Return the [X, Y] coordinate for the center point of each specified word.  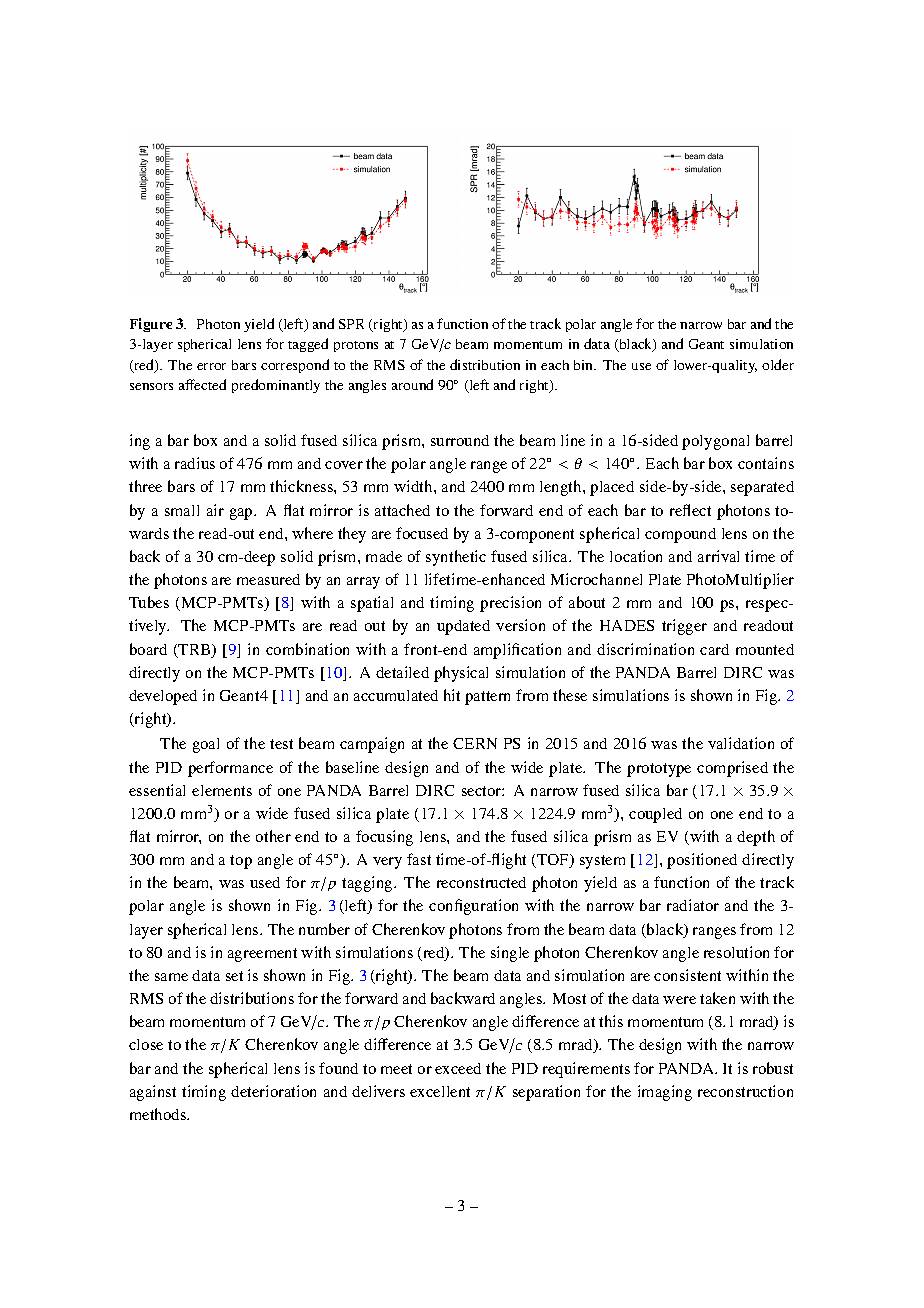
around [412, 384]
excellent [440, 1091]
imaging [665, 1093]
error [211, 366]
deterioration [273, 1091]
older [778, 364]
